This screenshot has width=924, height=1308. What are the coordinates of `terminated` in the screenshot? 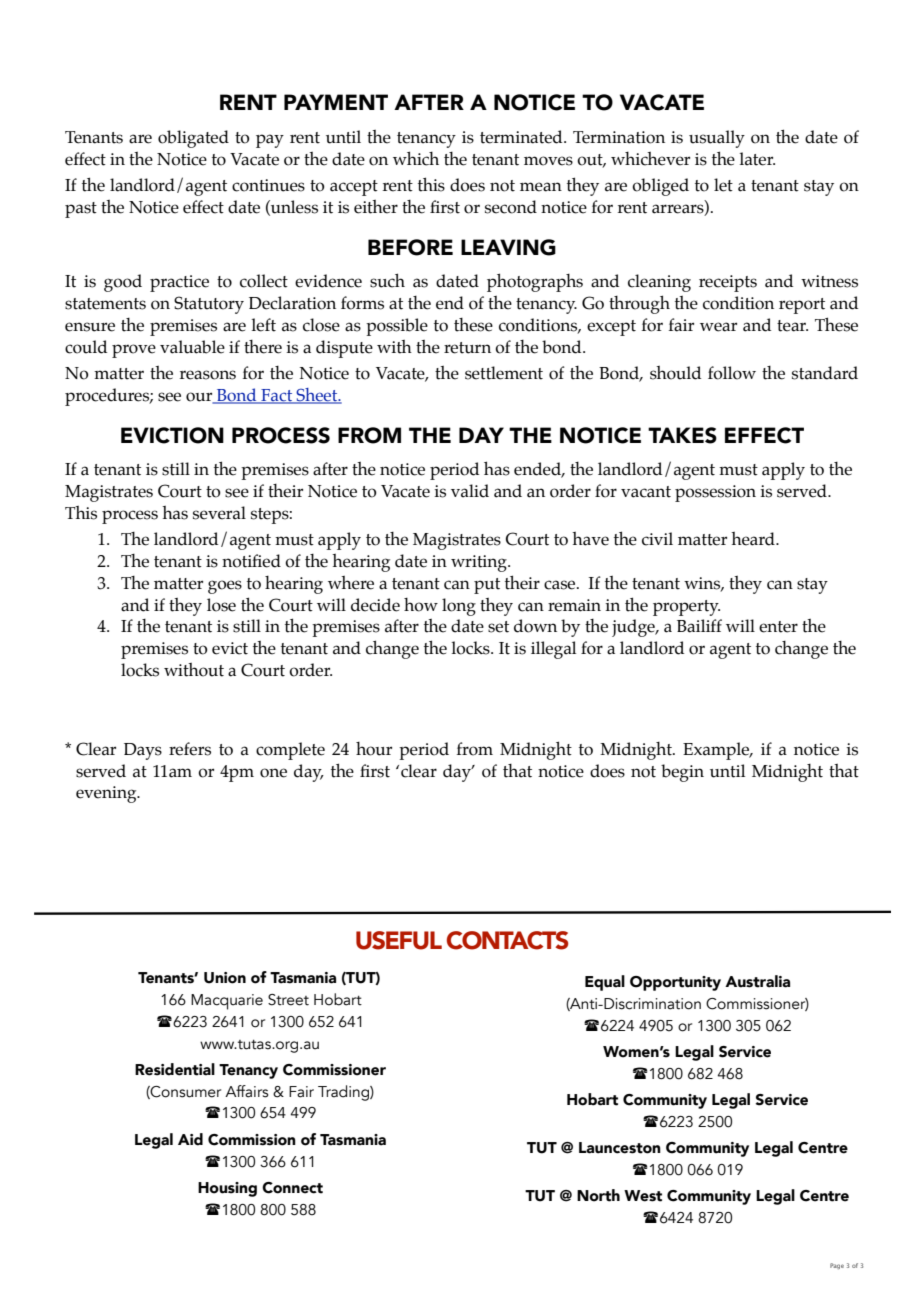 It's located at (522, 137).
